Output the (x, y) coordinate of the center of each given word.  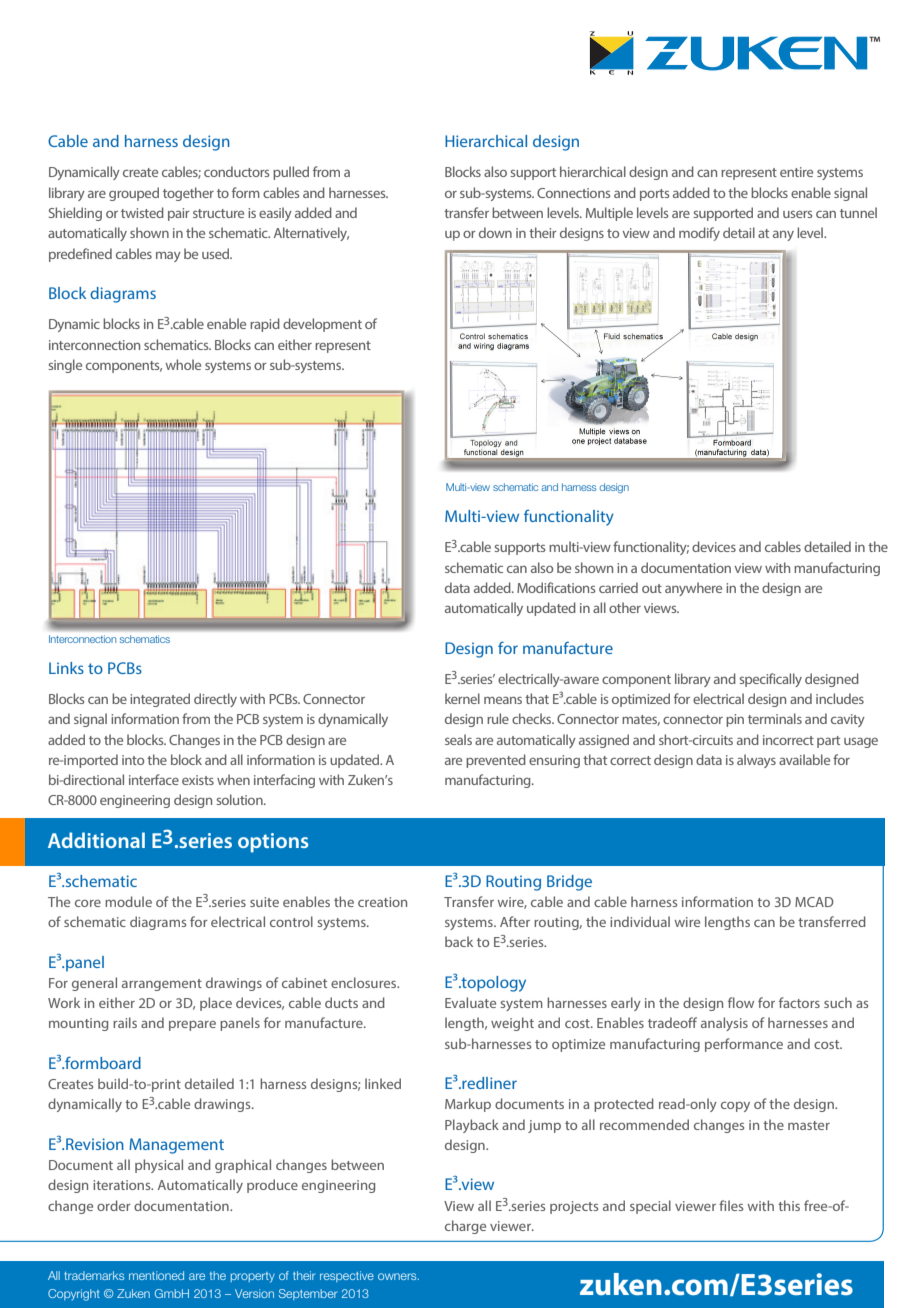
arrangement (162, 985)
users (797, 214)
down (495, 232)
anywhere (693, 589)
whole (183, 364)
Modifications (556, 587)
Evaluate (470, 1002)
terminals (775, 718)
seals (458, 739)
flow (741, 1002)
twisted (142, 212)
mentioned (156, 1275)
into (133, 760)
